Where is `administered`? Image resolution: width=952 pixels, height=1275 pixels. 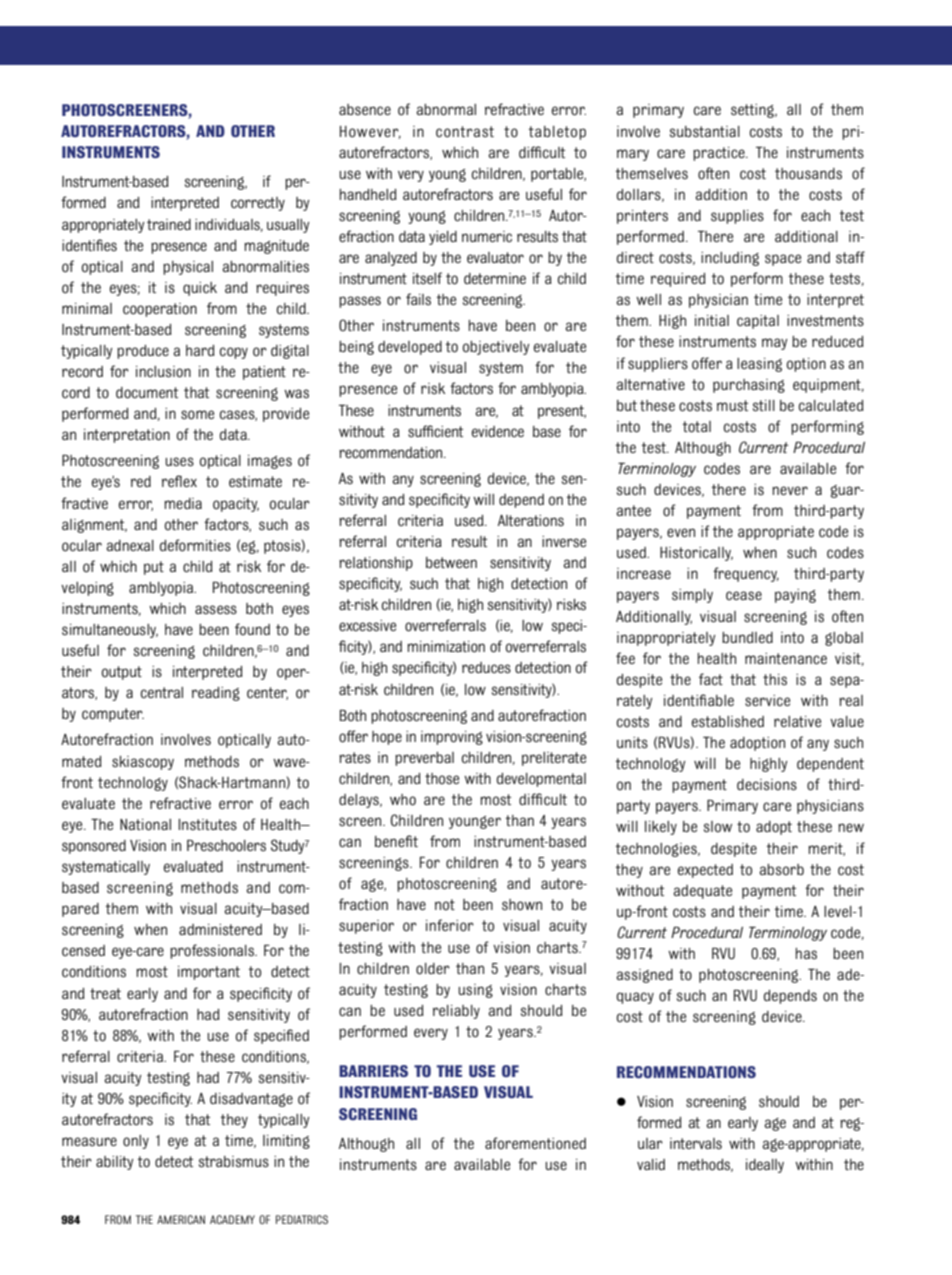 administered is located at coordinates (220, 930).
